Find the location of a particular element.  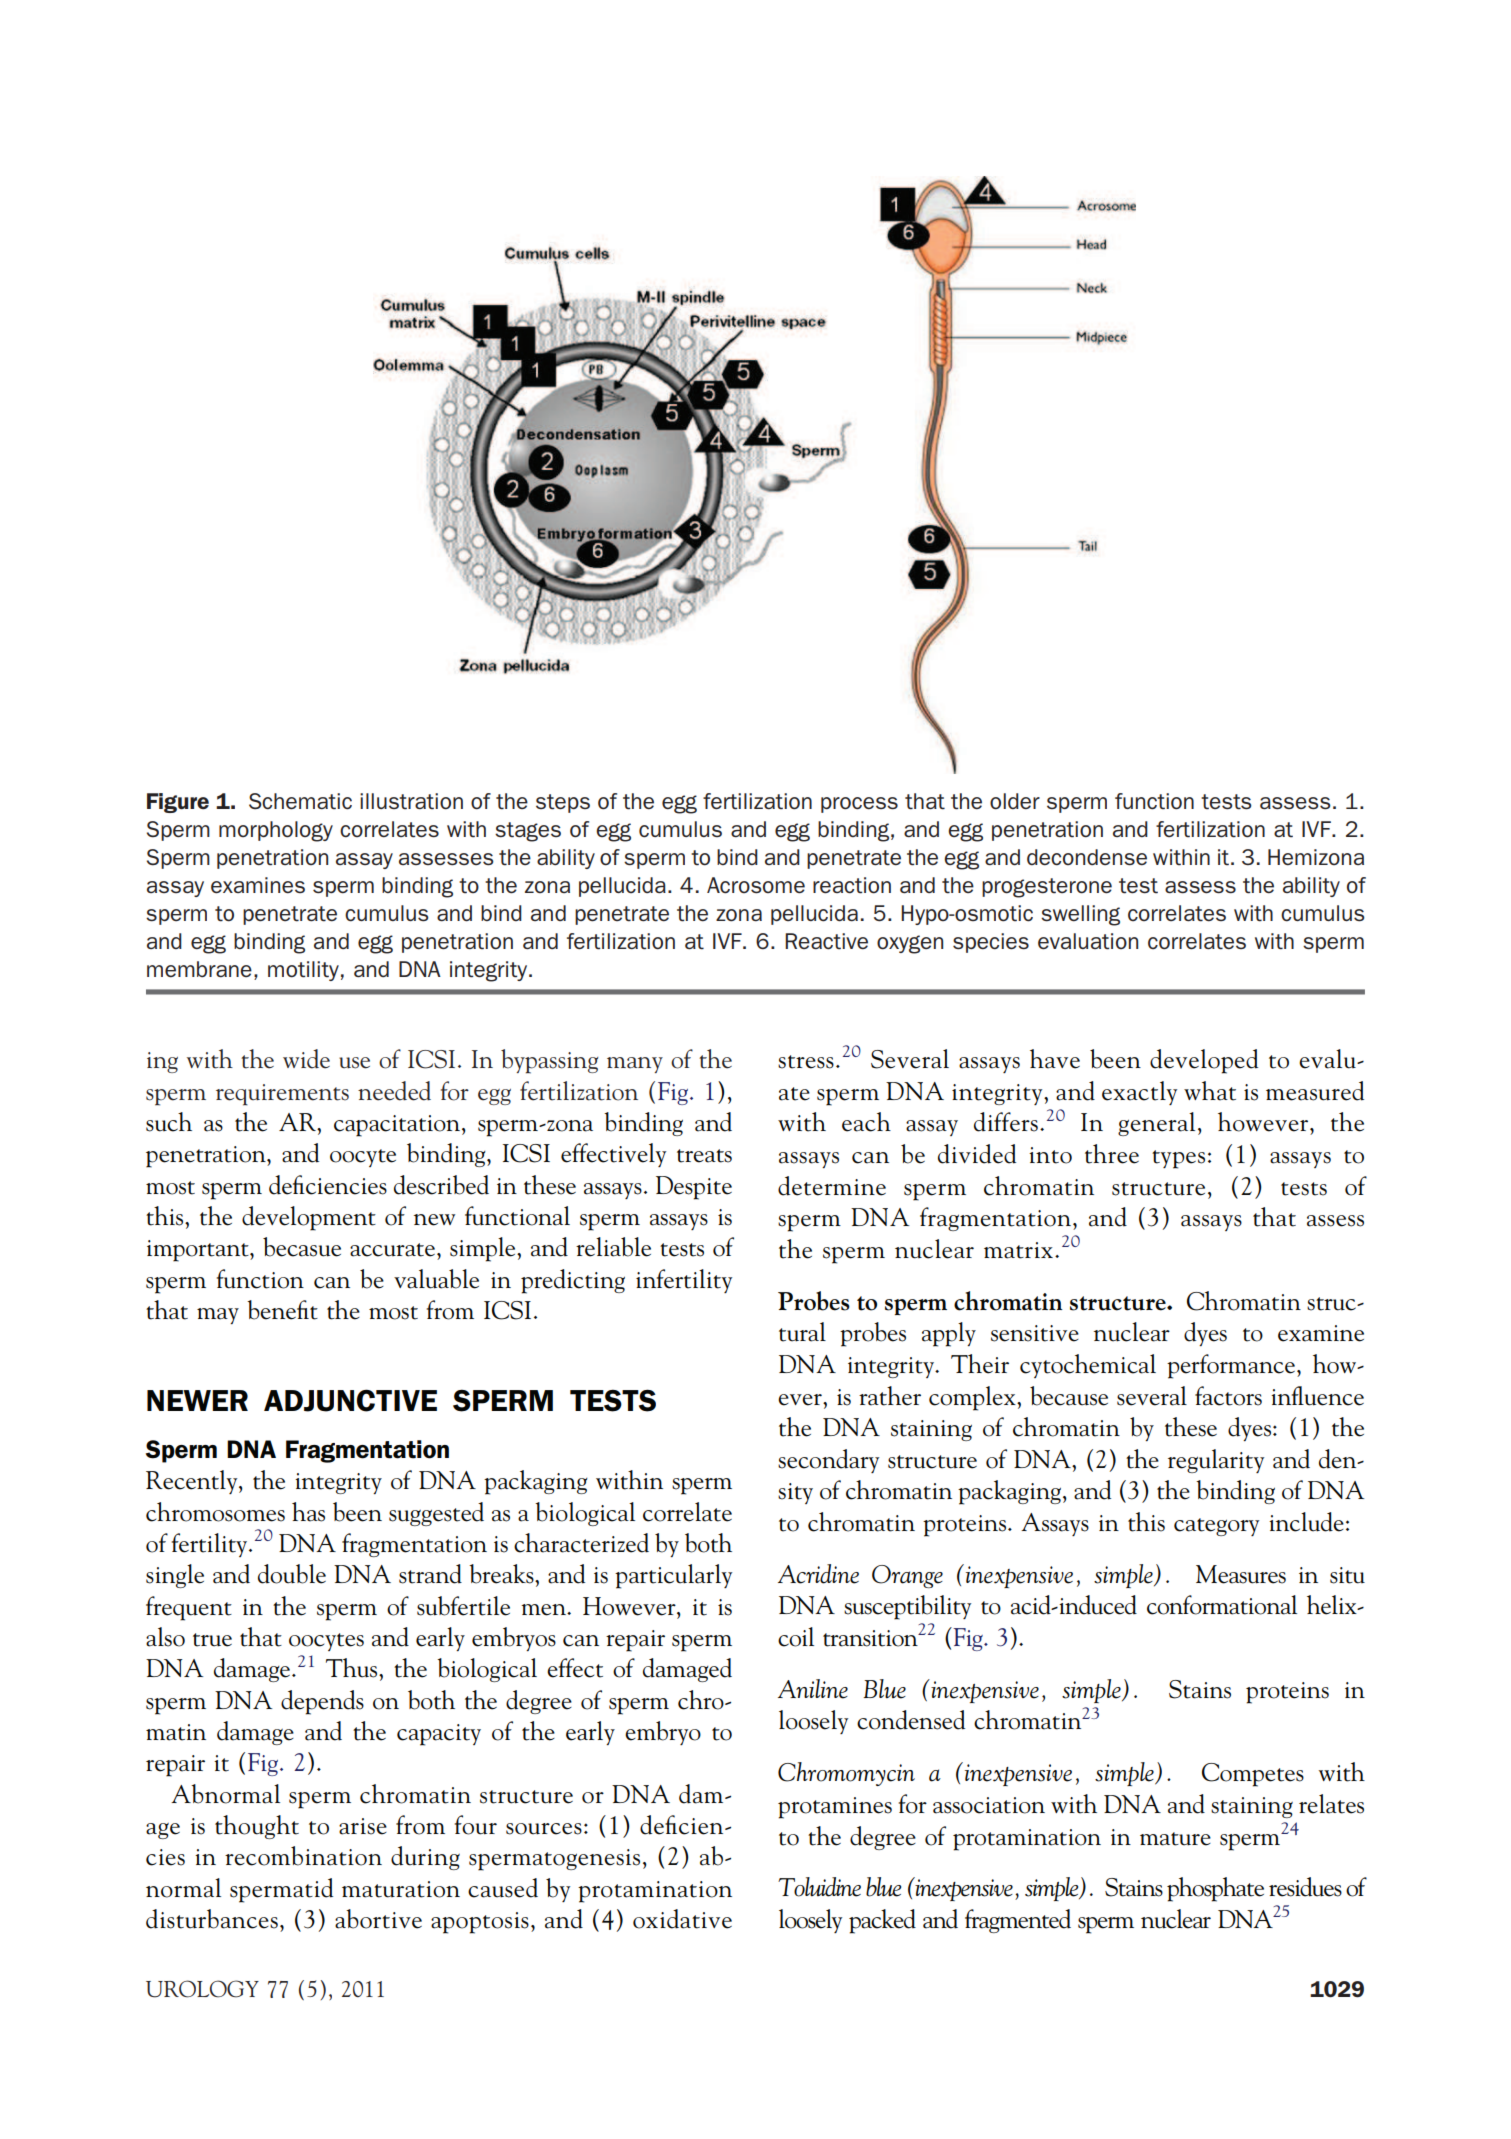

oxidative is located at coordinates (682, 1919).
